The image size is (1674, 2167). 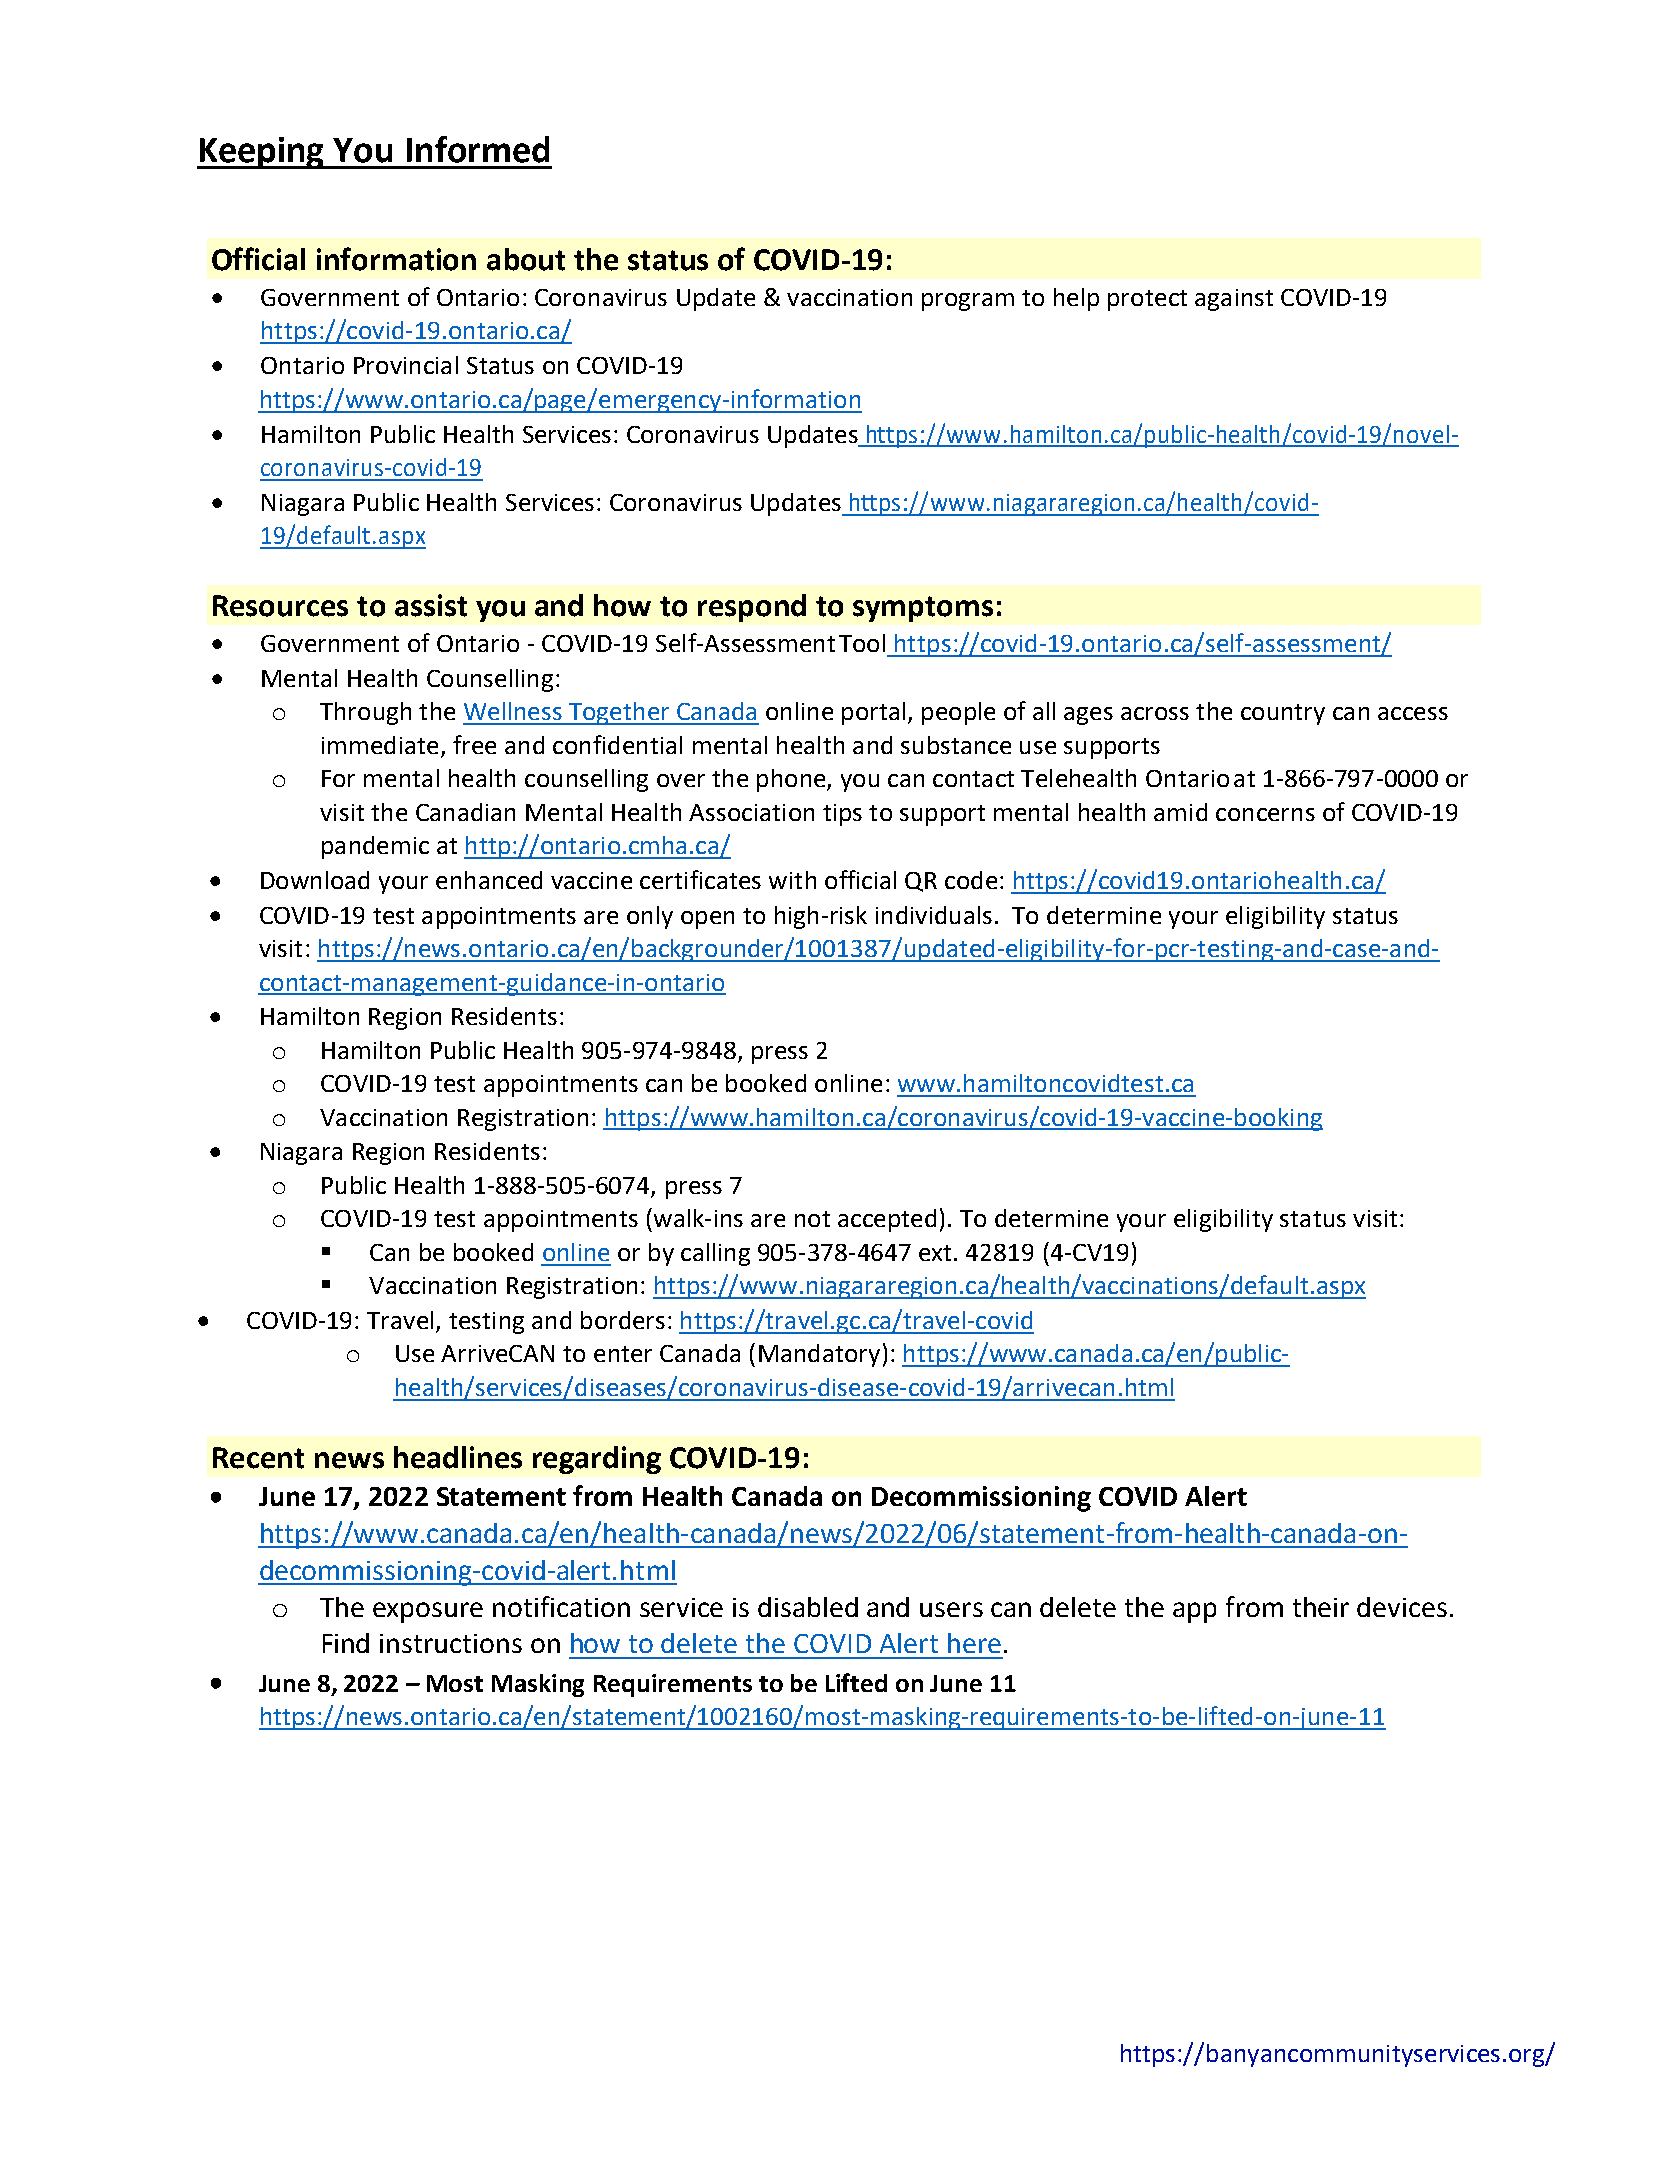 I want to click on borders, so click(x=623, y=1320).
